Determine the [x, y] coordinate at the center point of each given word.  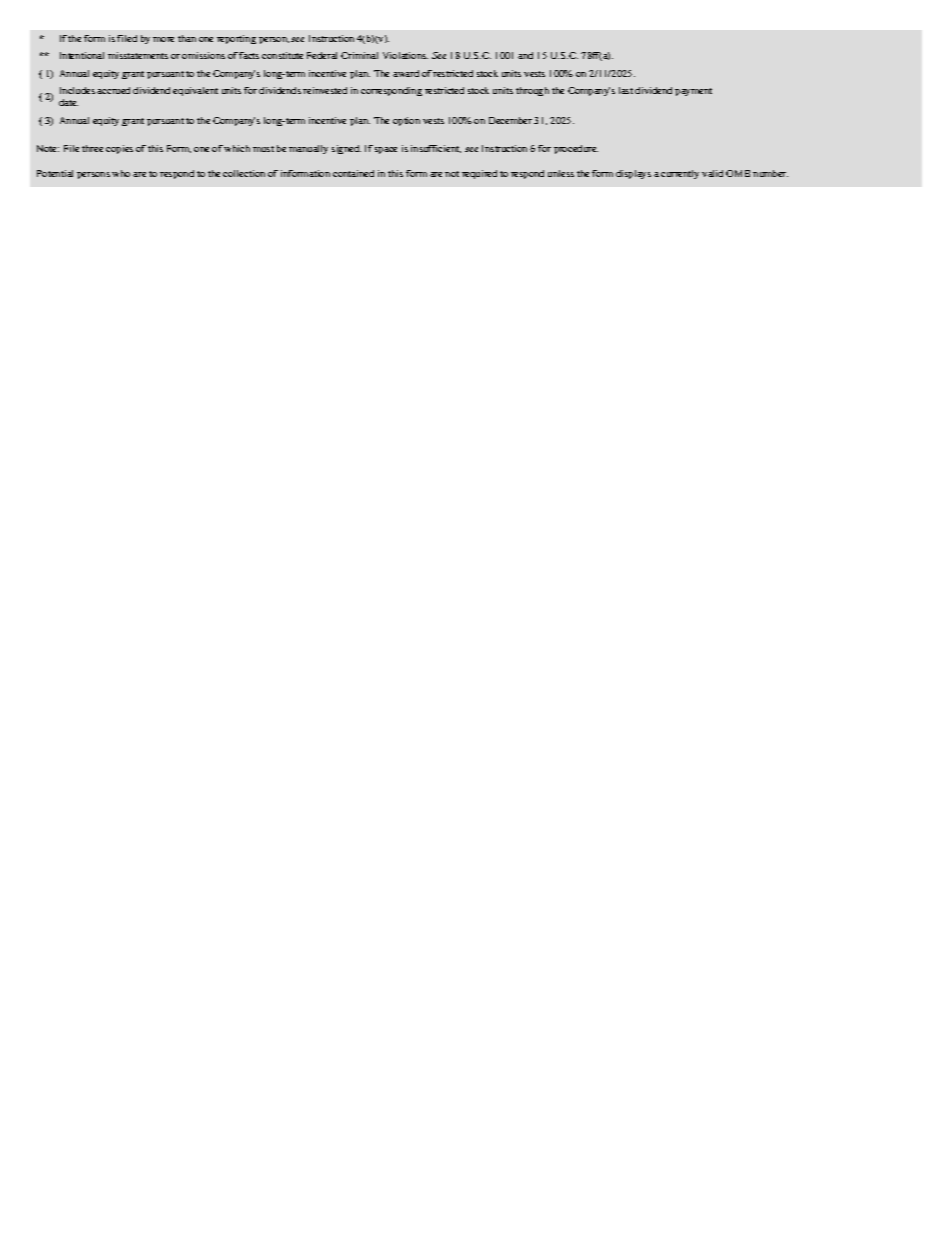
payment [693, 92]
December [510, 120]
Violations [405, 55]
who [121, 173]
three [92, 148]
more [163, 39]
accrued [113, 90]
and [525, 55]
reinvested [325, 90]
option [406, 121]
